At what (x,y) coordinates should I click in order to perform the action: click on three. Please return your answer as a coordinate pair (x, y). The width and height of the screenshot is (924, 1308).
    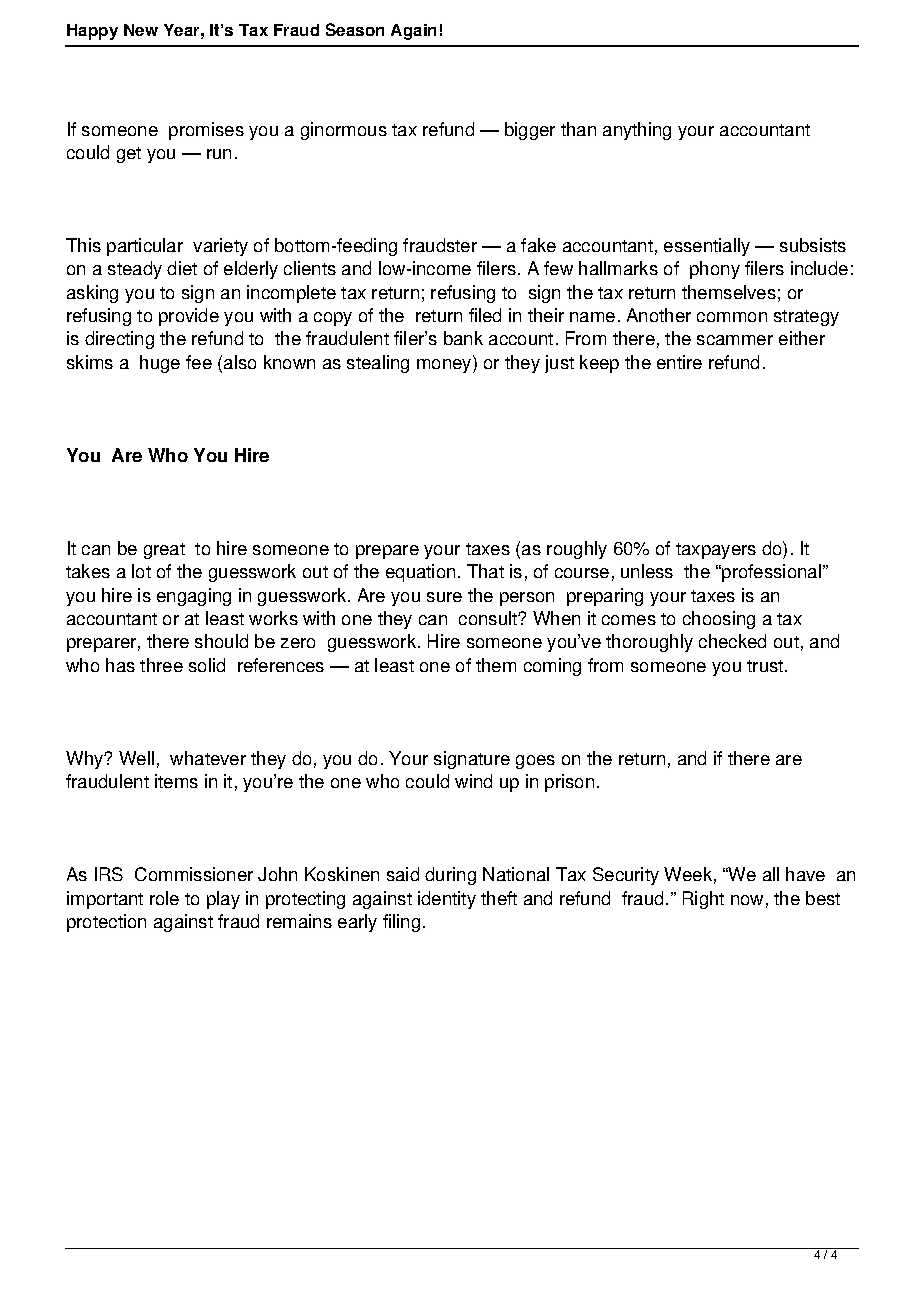
    Looking at the image, I should click on (161, 665).
